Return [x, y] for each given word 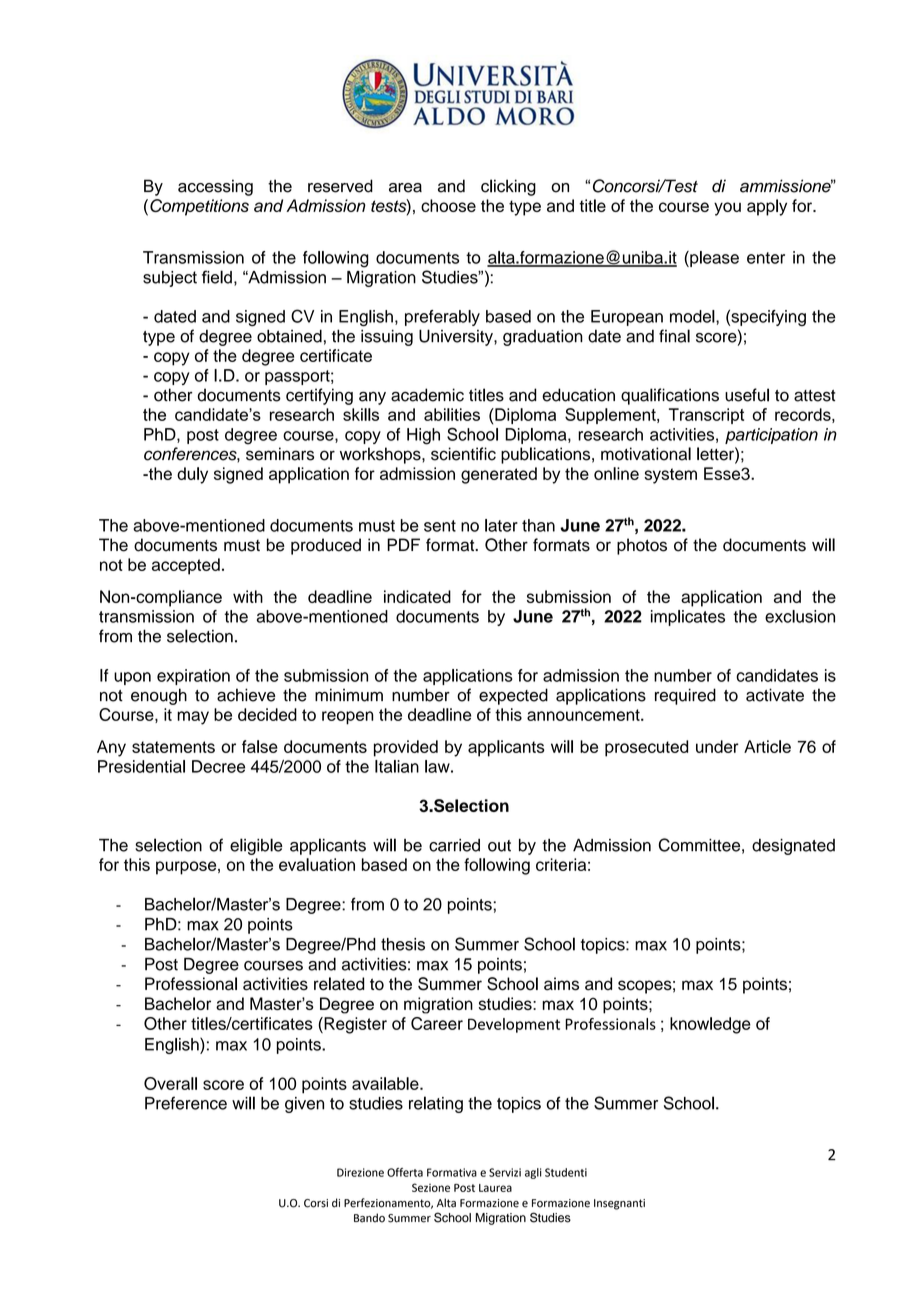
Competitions [199, 207]
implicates [688, 618]
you [727, 209]
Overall [170, 1083]
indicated [417, 596]
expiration [193, 677]
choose [448, 205]
